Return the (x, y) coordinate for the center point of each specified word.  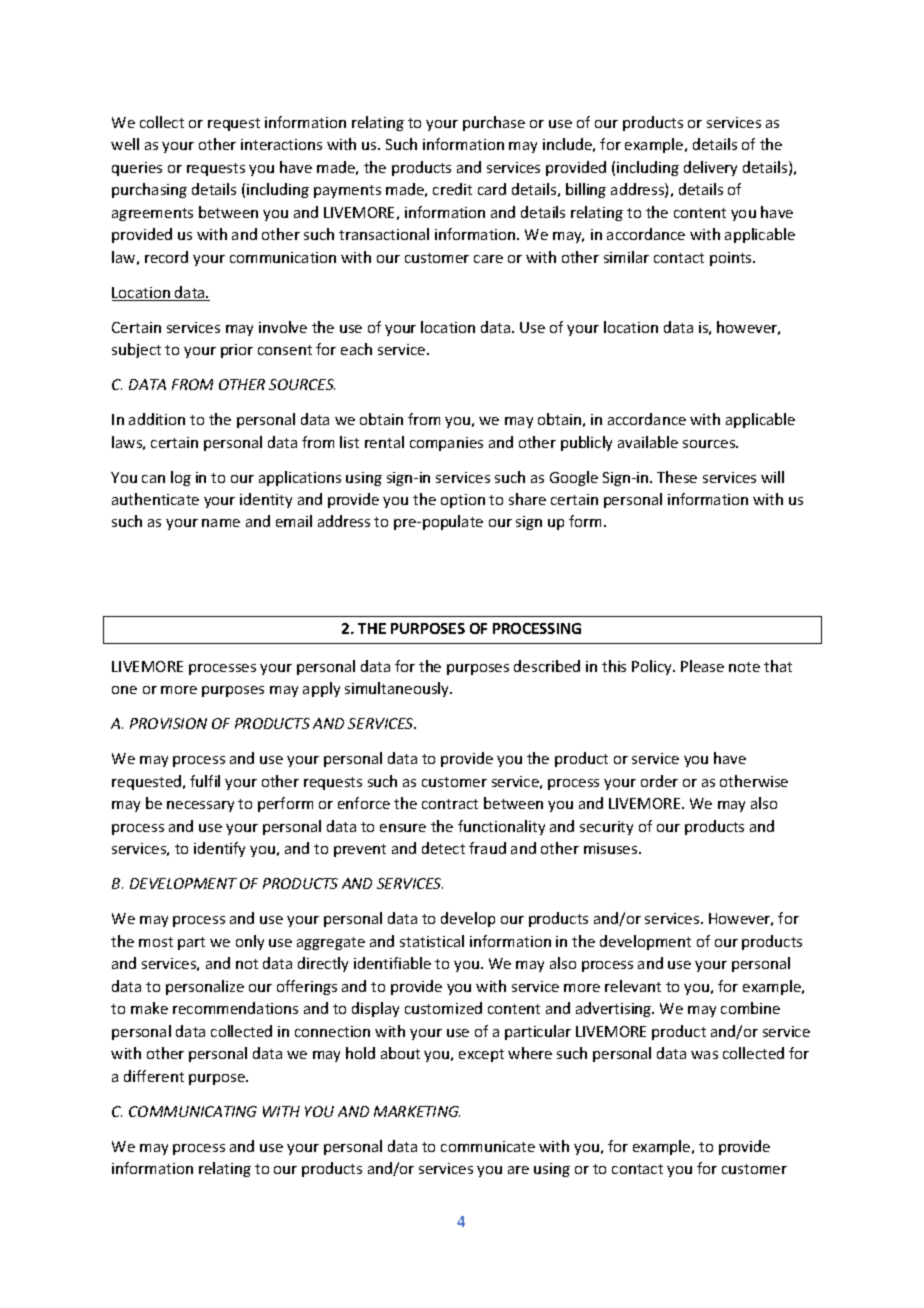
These (677, 477)
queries (137, 169)
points (732, 259)
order (659, 781)
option (463, 501)
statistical (432, 941)
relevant (633, 986)
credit (452, 189)
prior (237, 351)
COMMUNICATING (193, 1111)
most (156, 942)
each (356, 349)
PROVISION (168, 723)
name (221, 523)
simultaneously (398, 689)
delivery (710, 168)
